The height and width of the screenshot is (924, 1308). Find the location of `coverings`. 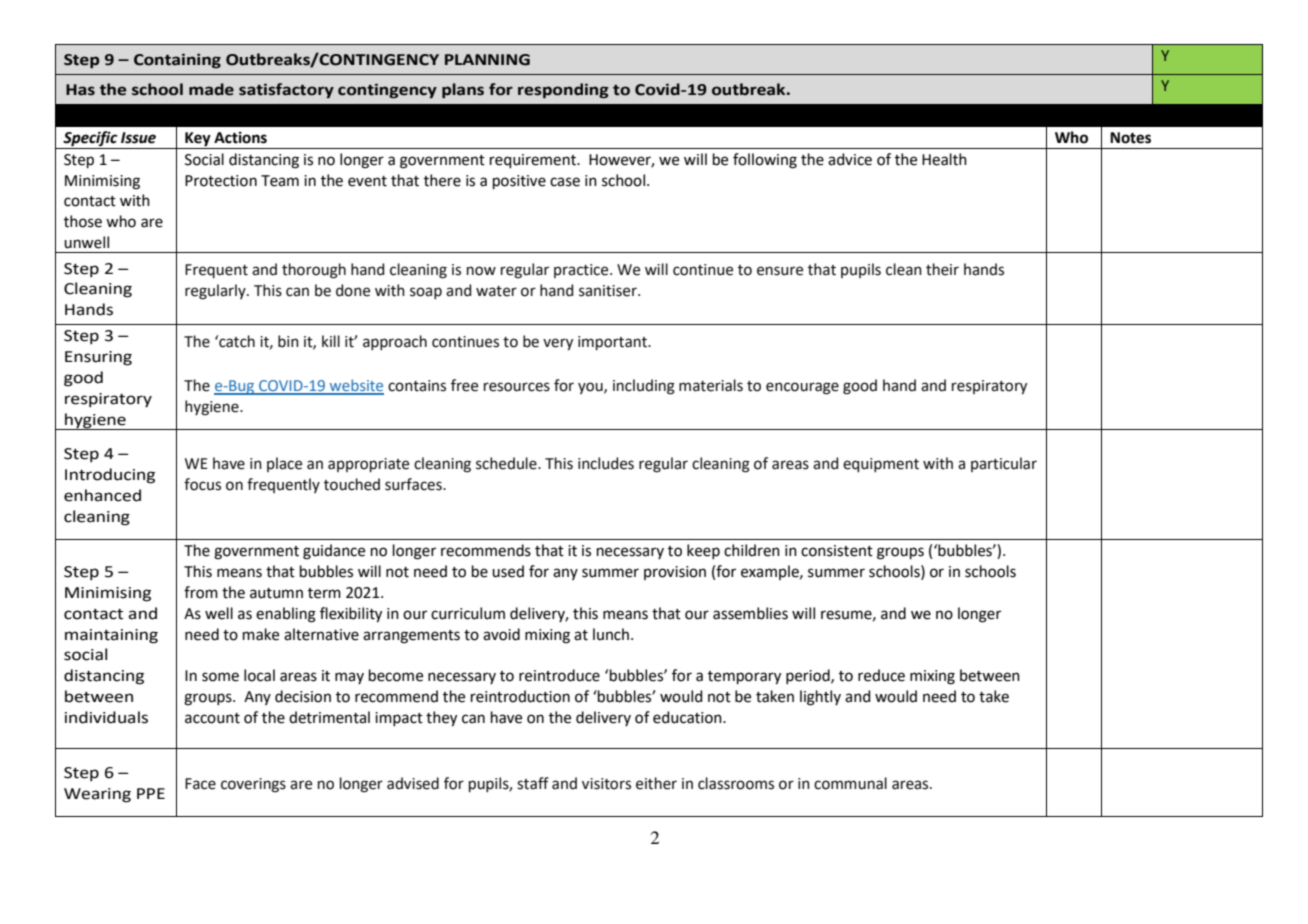

coverings is located at coordinates (253, 785).
